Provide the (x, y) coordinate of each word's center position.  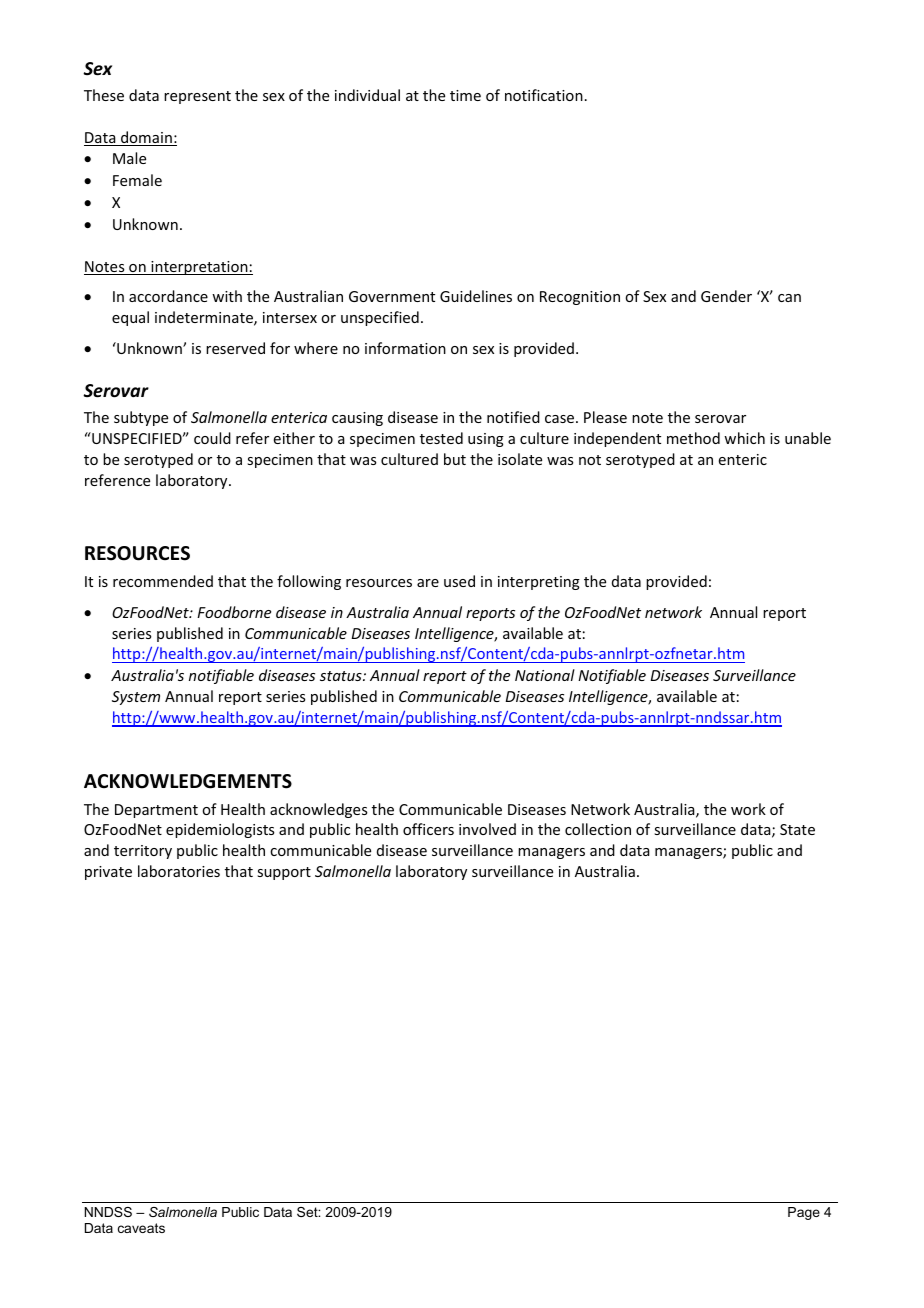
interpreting (539, 583)
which (744, 438)
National (545, 675)
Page (804, 1213)
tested (441, 438)
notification (544, 95)
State (797, 829)
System (136, 698)
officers (428, 829)
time (465, 95)
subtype (141, 418)
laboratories (179, 871)
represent (197, 97)
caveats (141, 1228)
